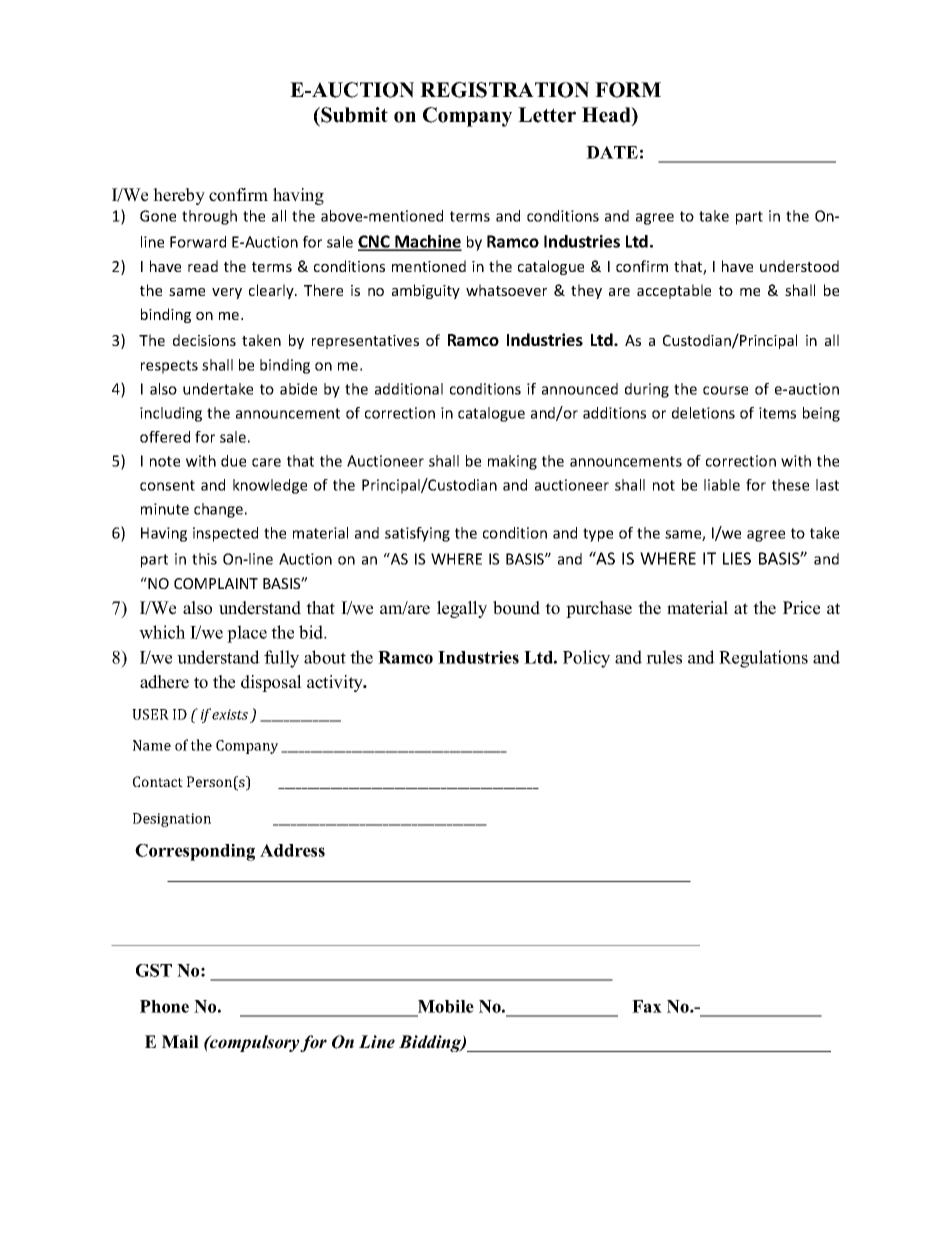 Image resolution: width=952 pixels, height=1233 pixels. Describe the element at coordinates (254, 1043) in the document. I see `compulsory` at that location.
